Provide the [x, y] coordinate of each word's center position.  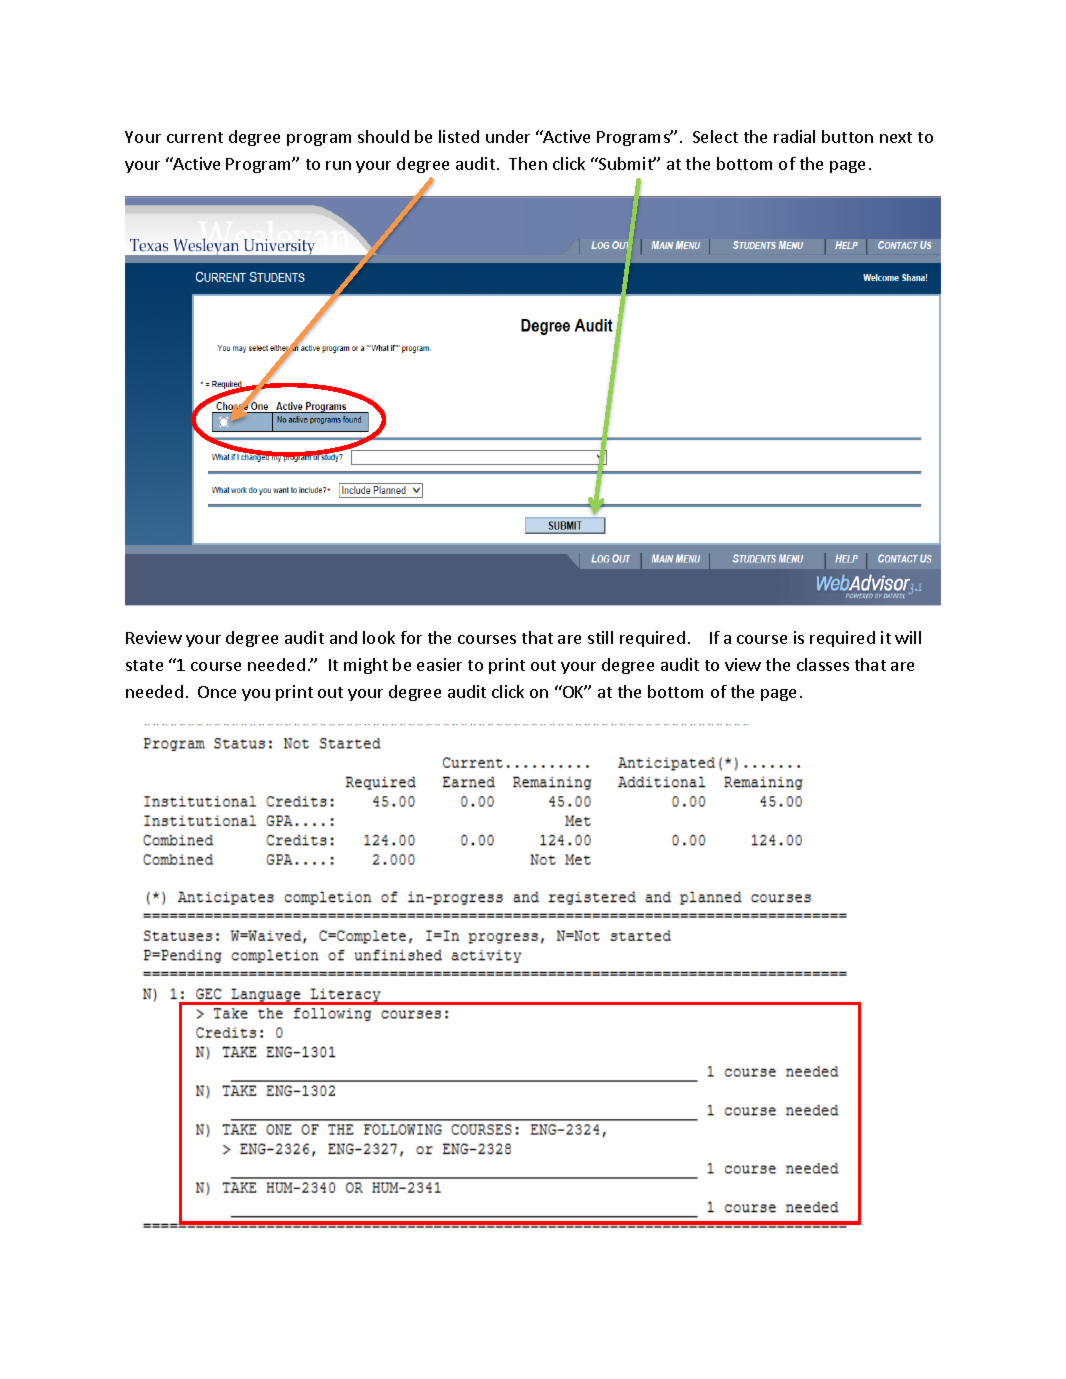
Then [528, 163]
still [600, 637]
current [195, 137]
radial [794, 136]
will [908, 637]
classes [823, 664]
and [343, 637]
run [338, 165]
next [896, 137]
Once [217, 692]
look [379, 637]
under [508, 136]
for [411, 637]
